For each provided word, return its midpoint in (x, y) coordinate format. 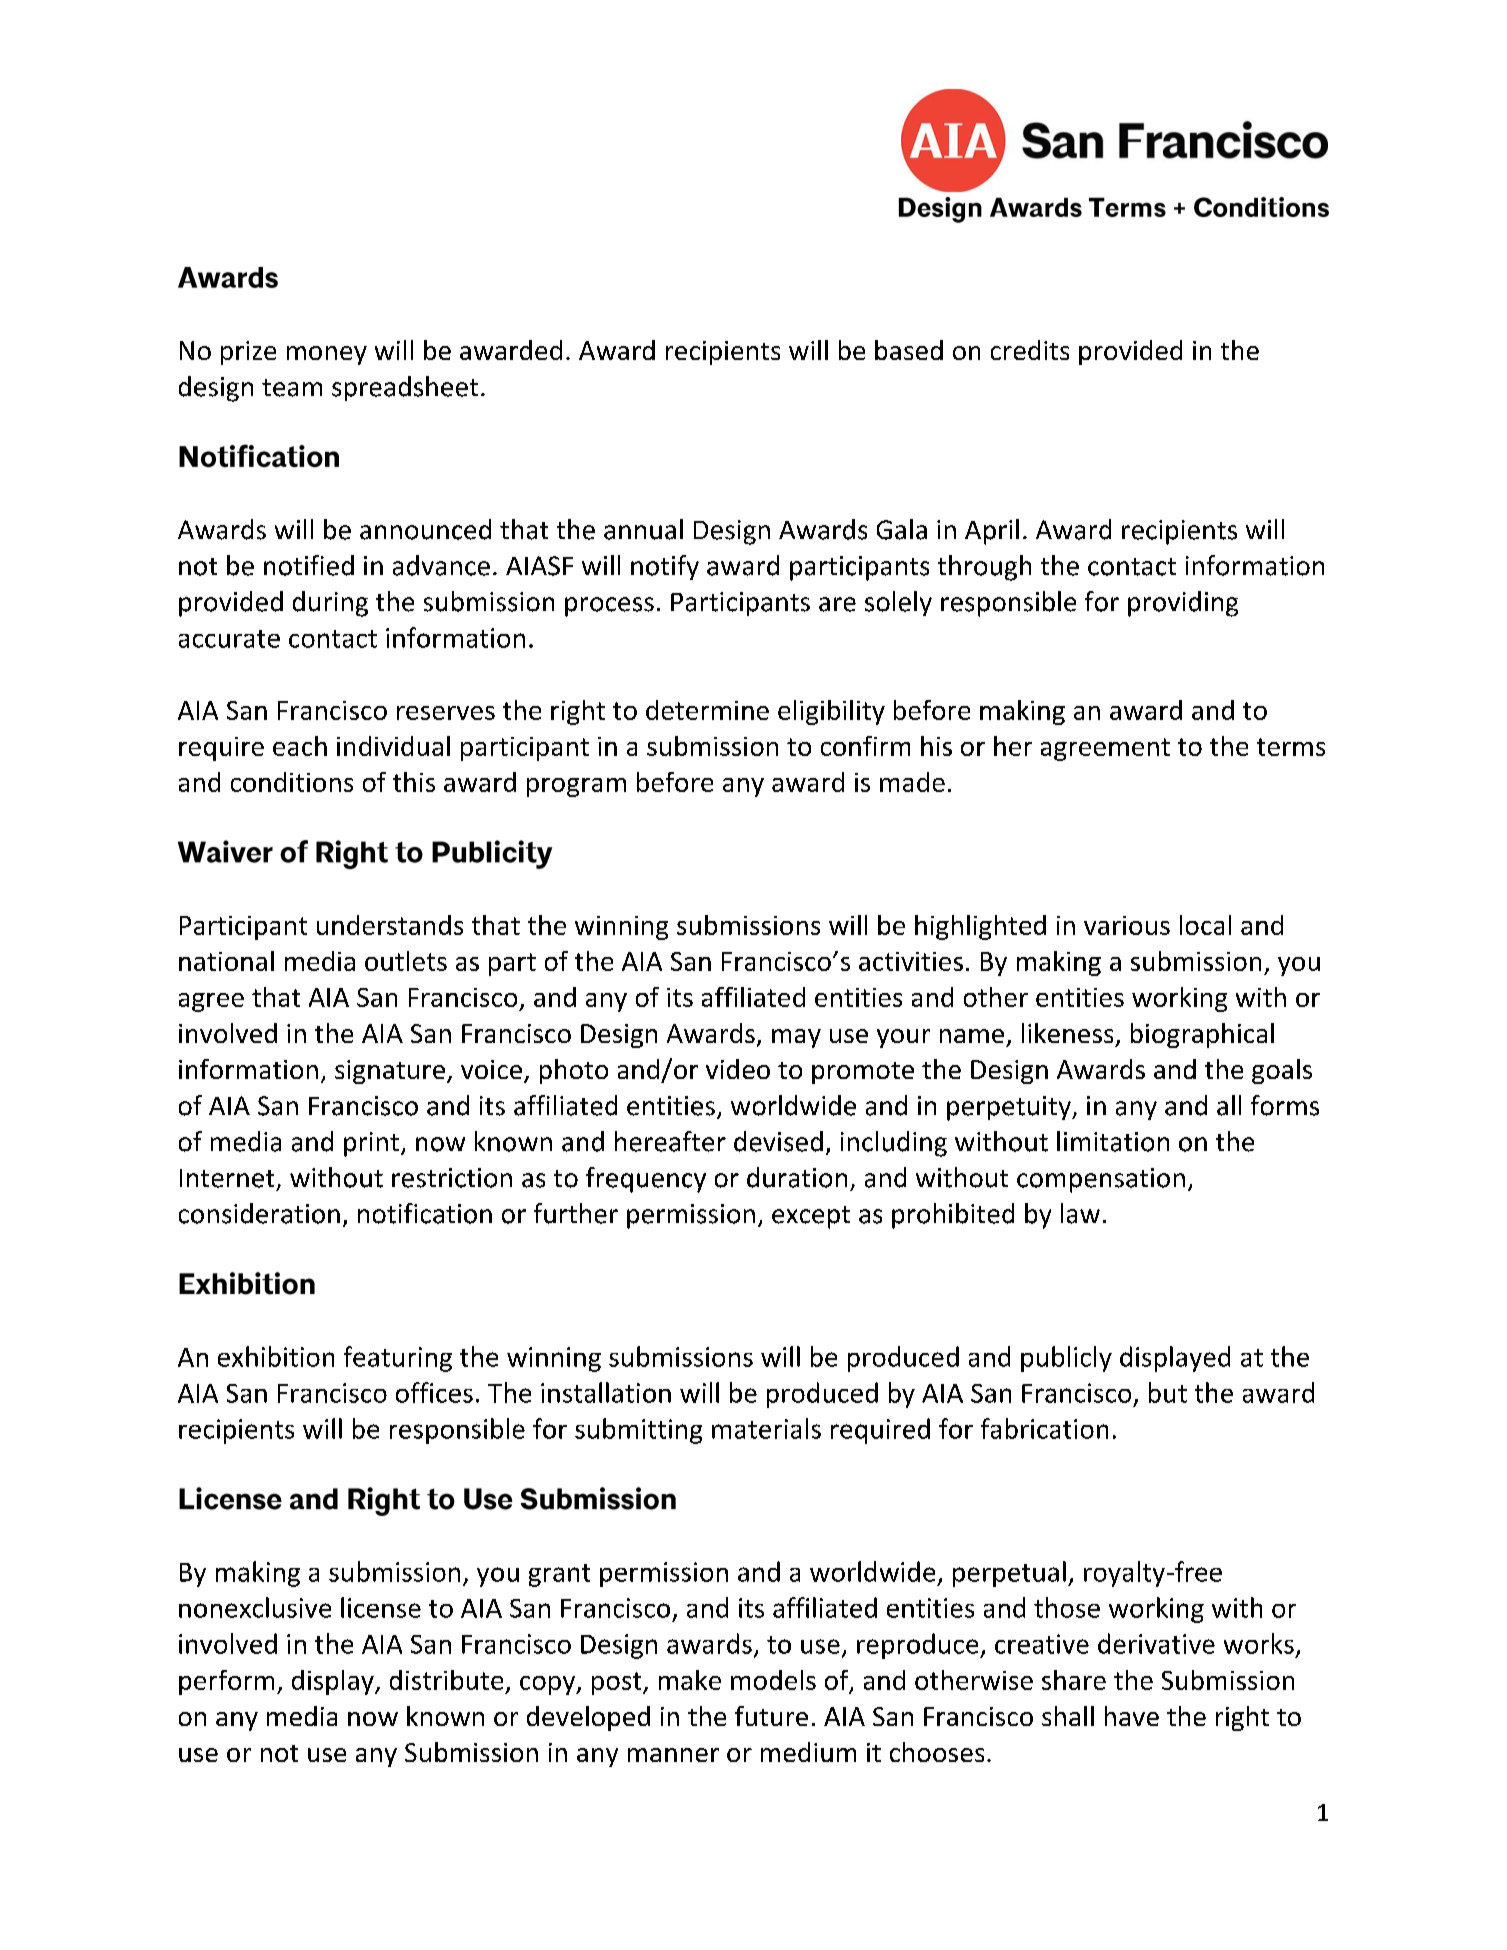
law (1080, 1213)
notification (425, 1213)
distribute (446, 1680)
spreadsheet (405, 388)
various (1127, 925)
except (811, 1217)
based (909, 350)
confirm (865, 746)
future (771, 1716)
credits (1030, 350)
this (414, 782)
